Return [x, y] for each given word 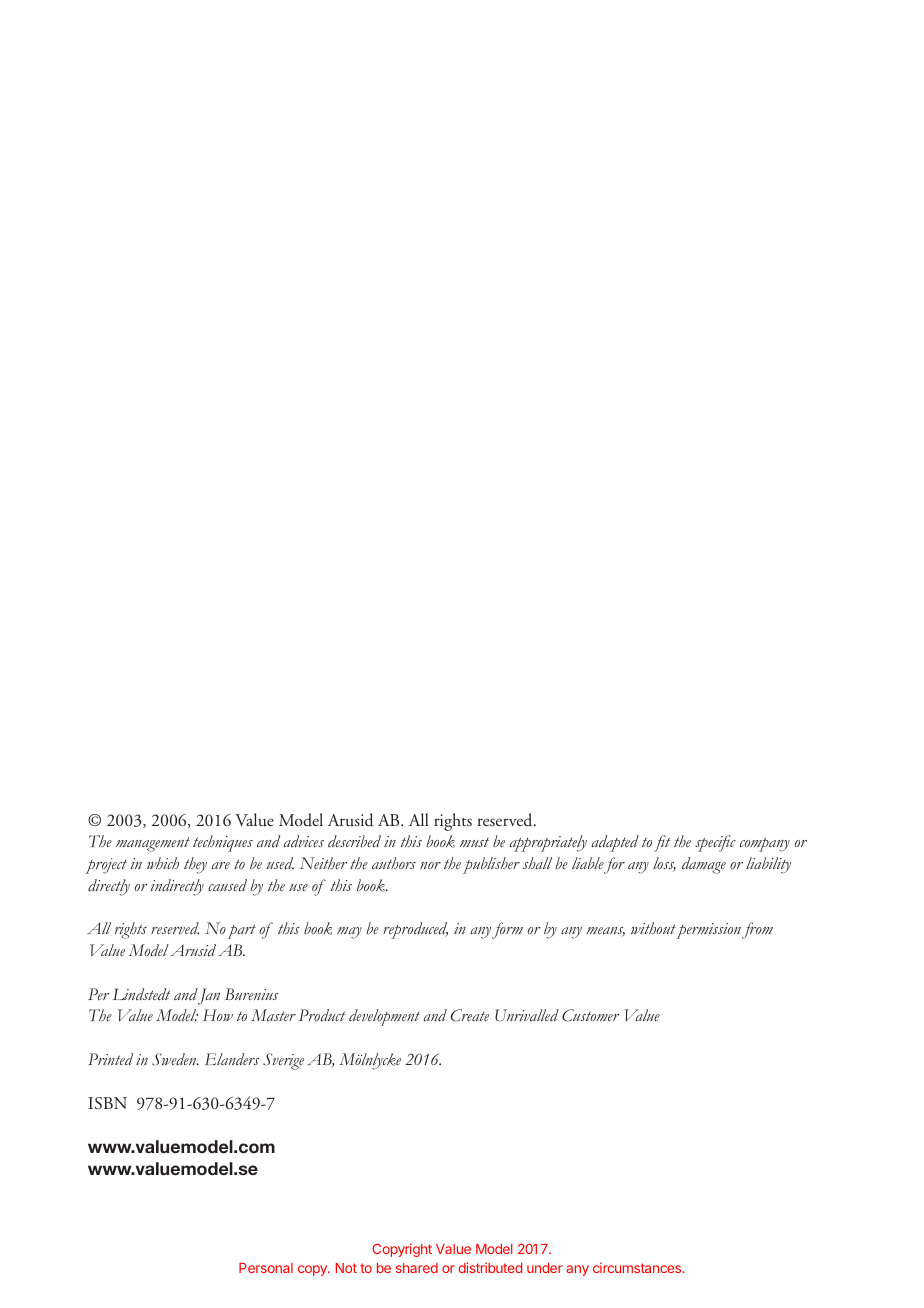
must [474, 842]
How [218, 1015]
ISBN [108, 1103]
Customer [591, 1015]
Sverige [283, 1061]
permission [708, 931]
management [153, 844]
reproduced [415, 930]
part [241, 931]
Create [470, 1015]
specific [715, 843]
